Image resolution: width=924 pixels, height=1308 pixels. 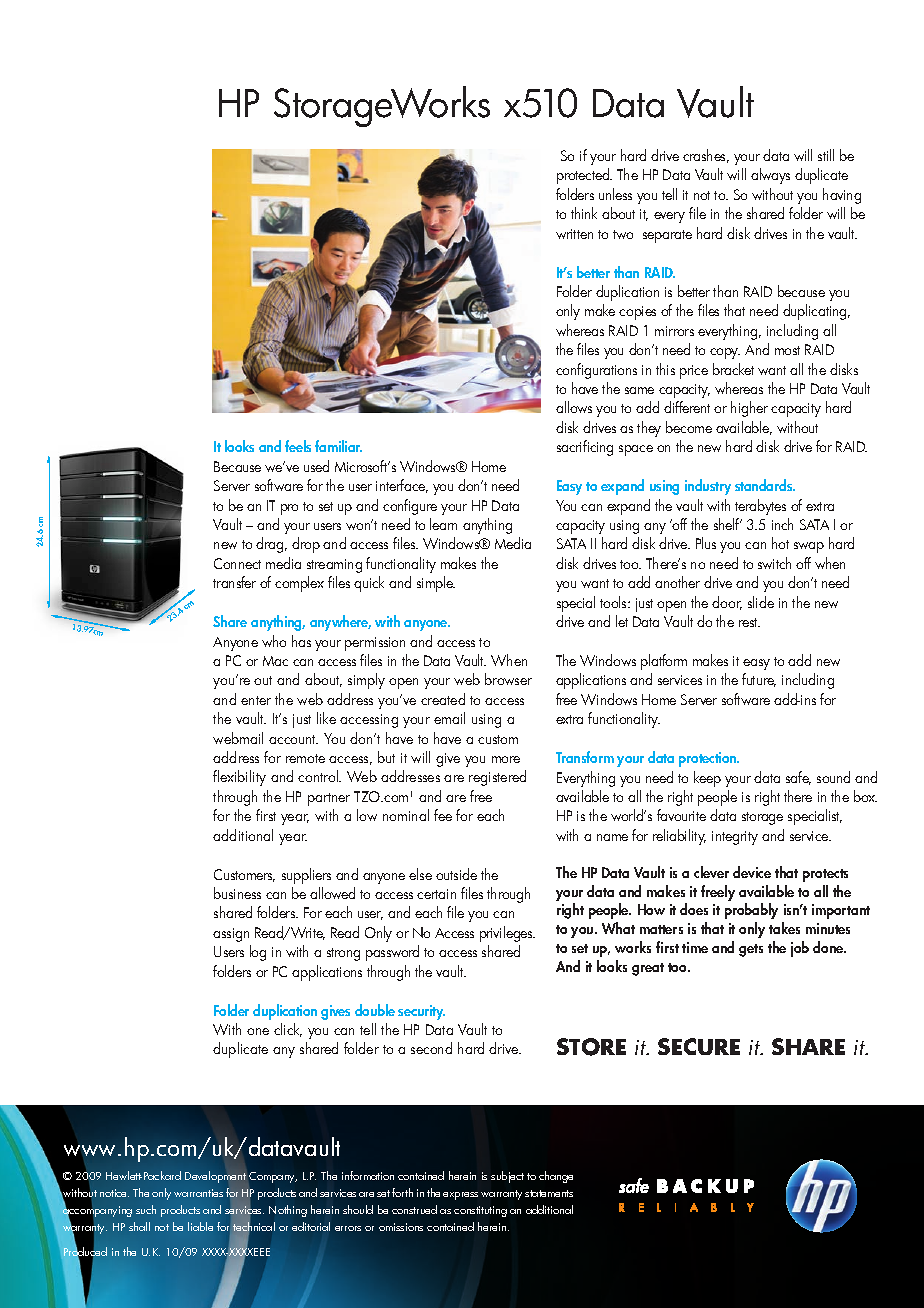 I want to click on enter, so click(x=256, y=700).
